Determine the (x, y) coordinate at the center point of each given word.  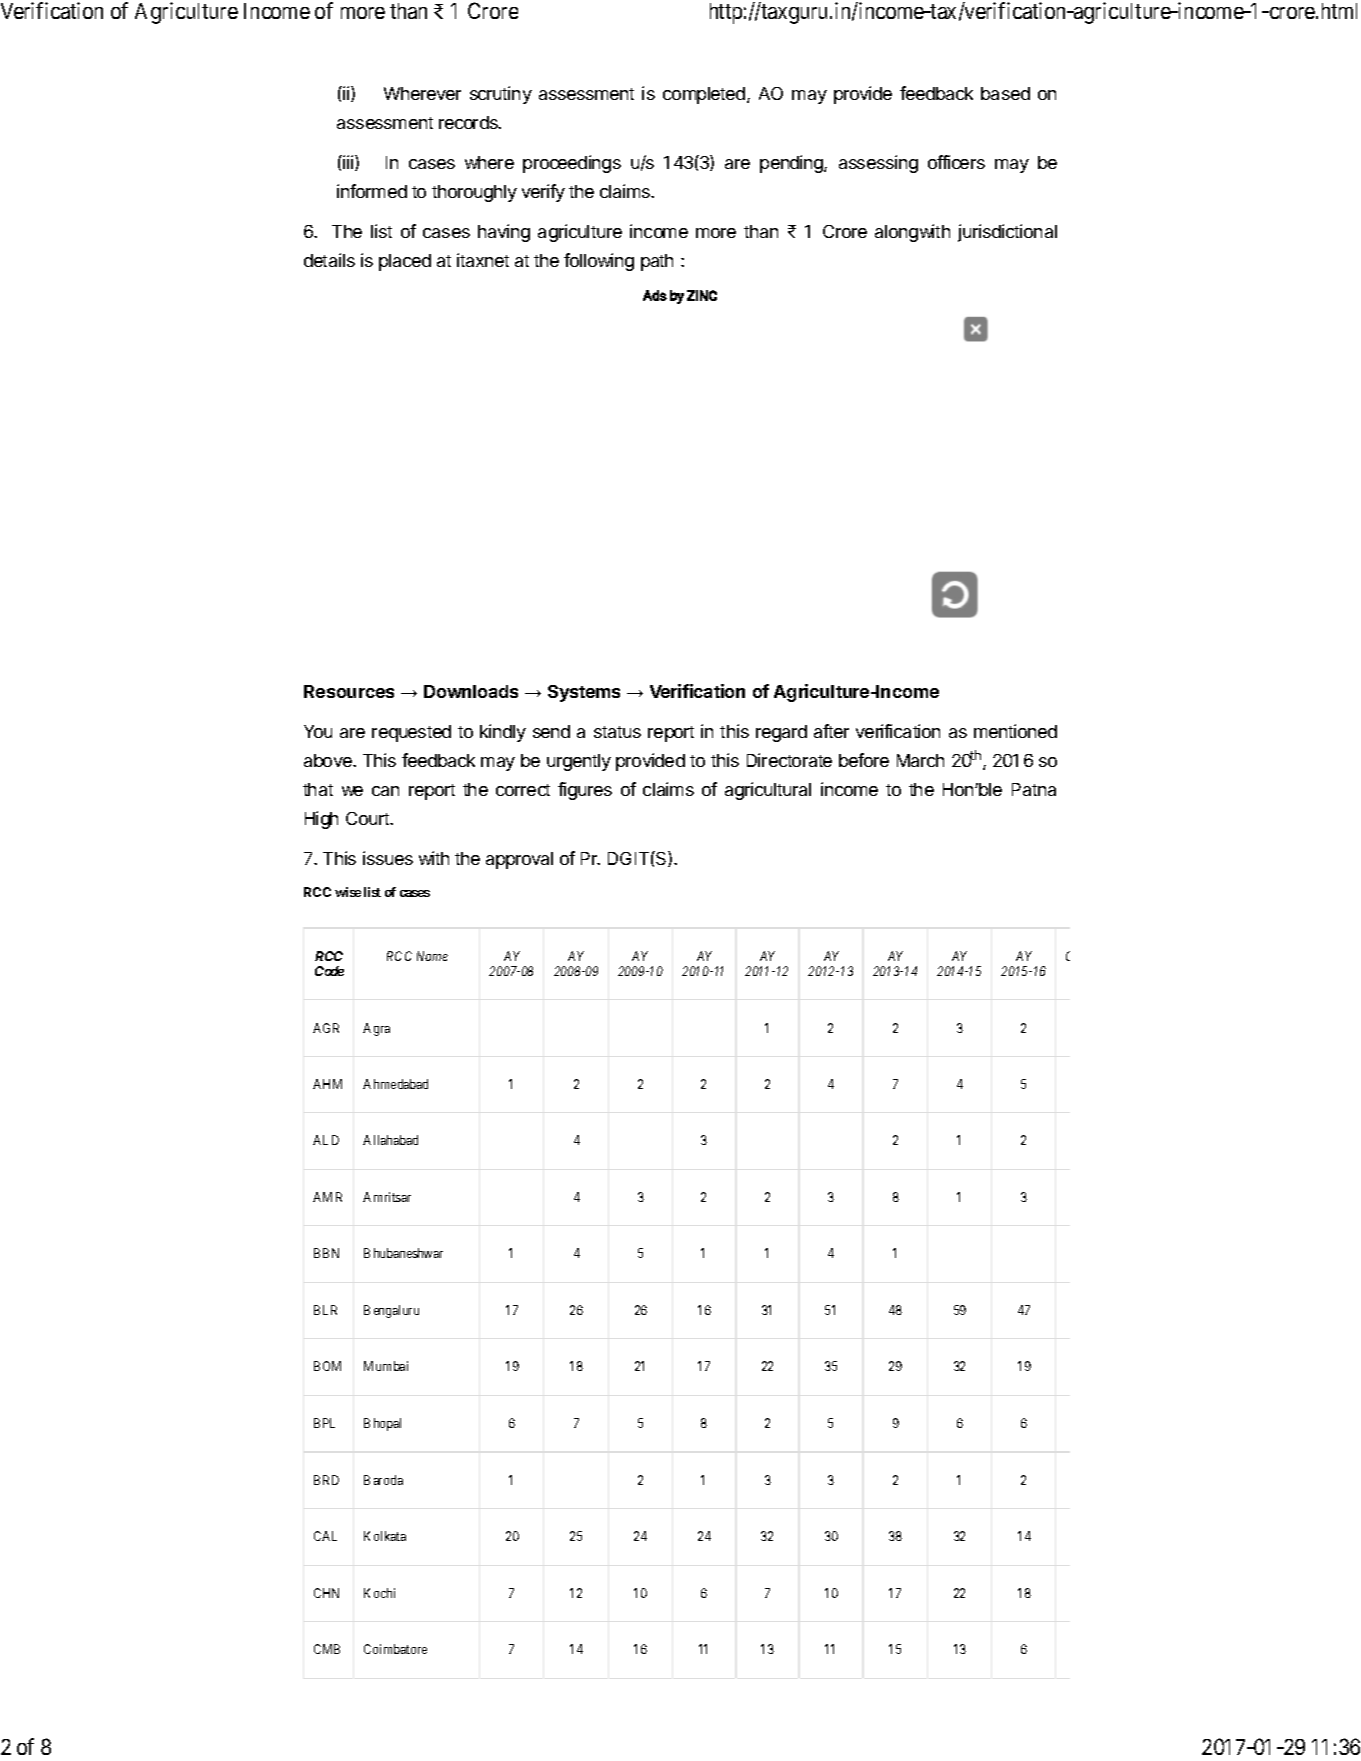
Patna (1034, 789)
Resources (349, 691)
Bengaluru (391, 1311)
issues (388, 858)
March (920, 760)
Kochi (379, 1593)
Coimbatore (395, 1649)
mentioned (1015, 731)
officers (956, 162)
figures (585, 791)
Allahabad (390, 1140)
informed (372, 191)
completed (704, 95)
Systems (584, 693)
